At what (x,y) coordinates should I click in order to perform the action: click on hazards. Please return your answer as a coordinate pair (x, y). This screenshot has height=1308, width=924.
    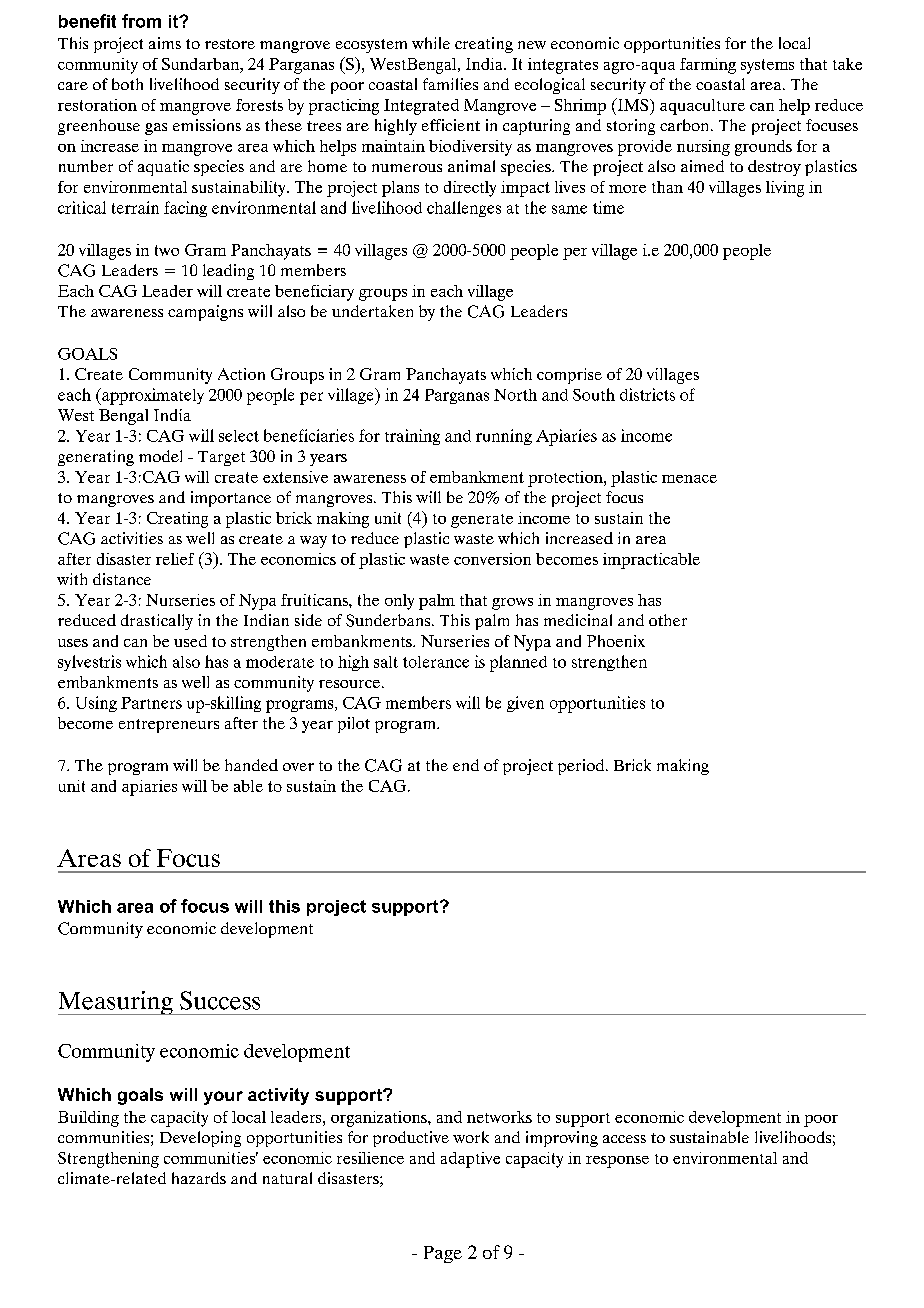
    Looking at the image, I should click on (199, 1178).
